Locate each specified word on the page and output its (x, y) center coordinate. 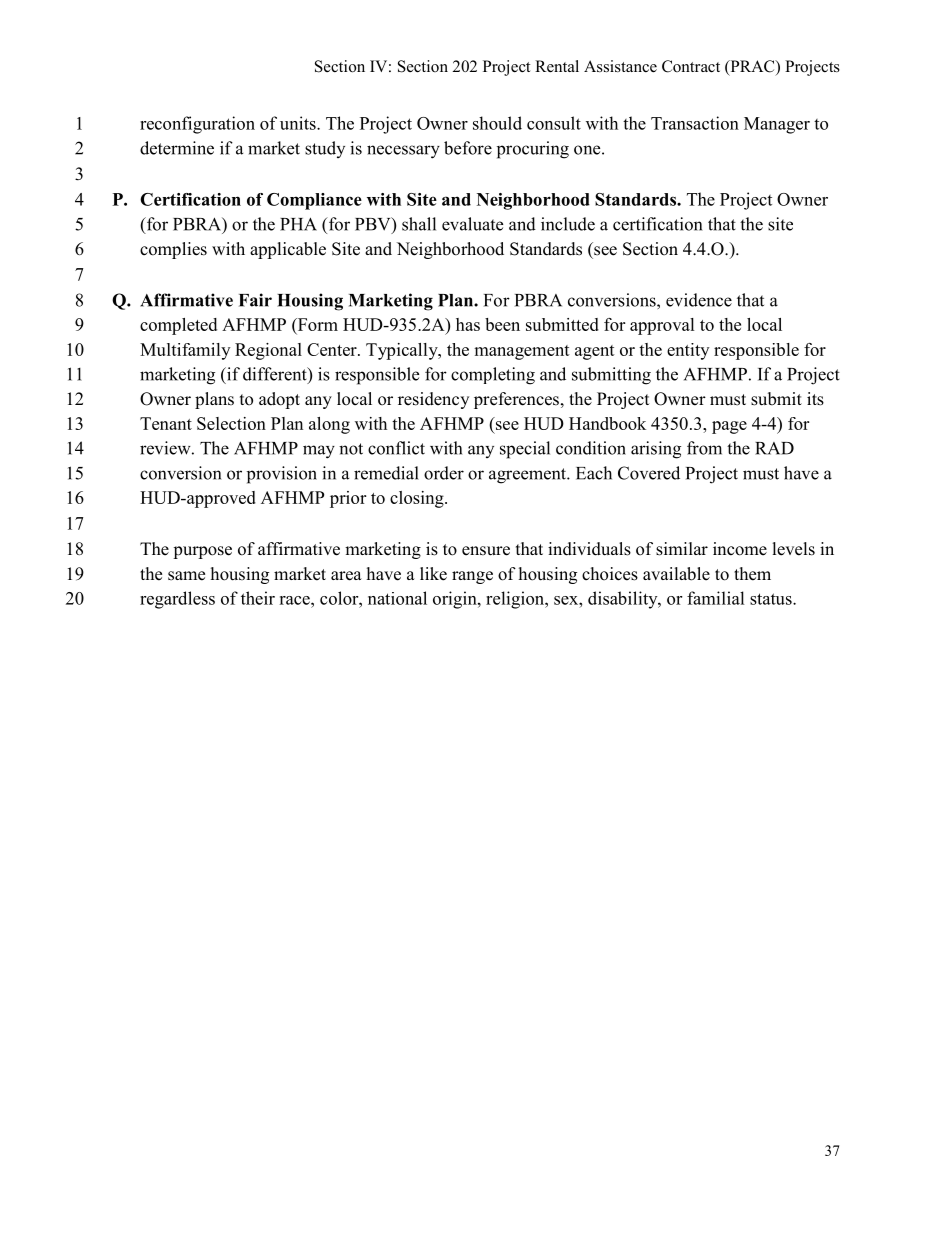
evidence (699, 300)
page (729, 427)
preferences (516, 400)
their (258, 598)
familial (716, 598)
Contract (691, 66)
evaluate (472, 224)
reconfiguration (197, 125)
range (472, 577)
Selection (231, 423)
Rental (557, 66)
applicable (288, 250)
